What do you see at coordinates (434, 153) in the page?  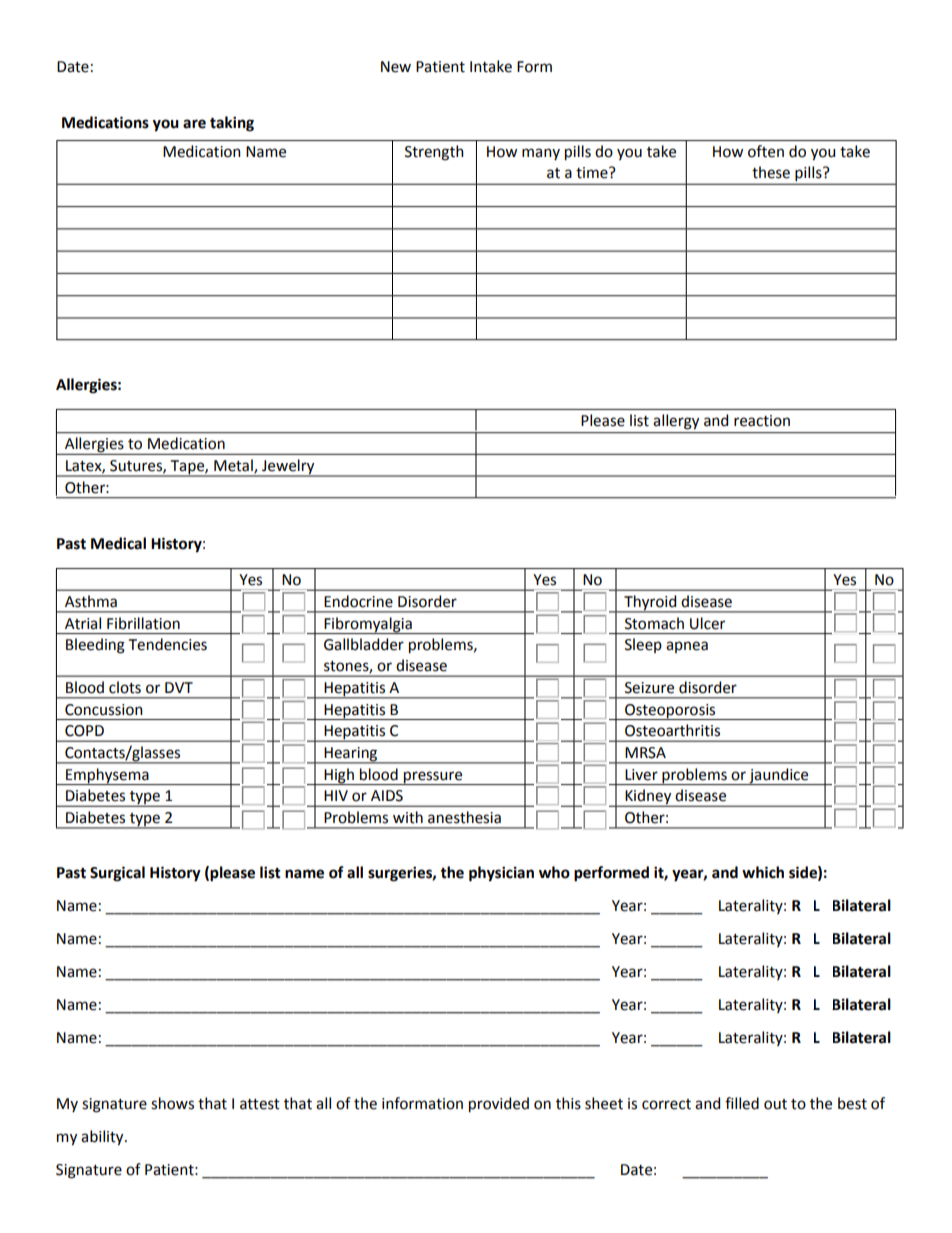 I see `Strength` at bounding box center [434, 153].
